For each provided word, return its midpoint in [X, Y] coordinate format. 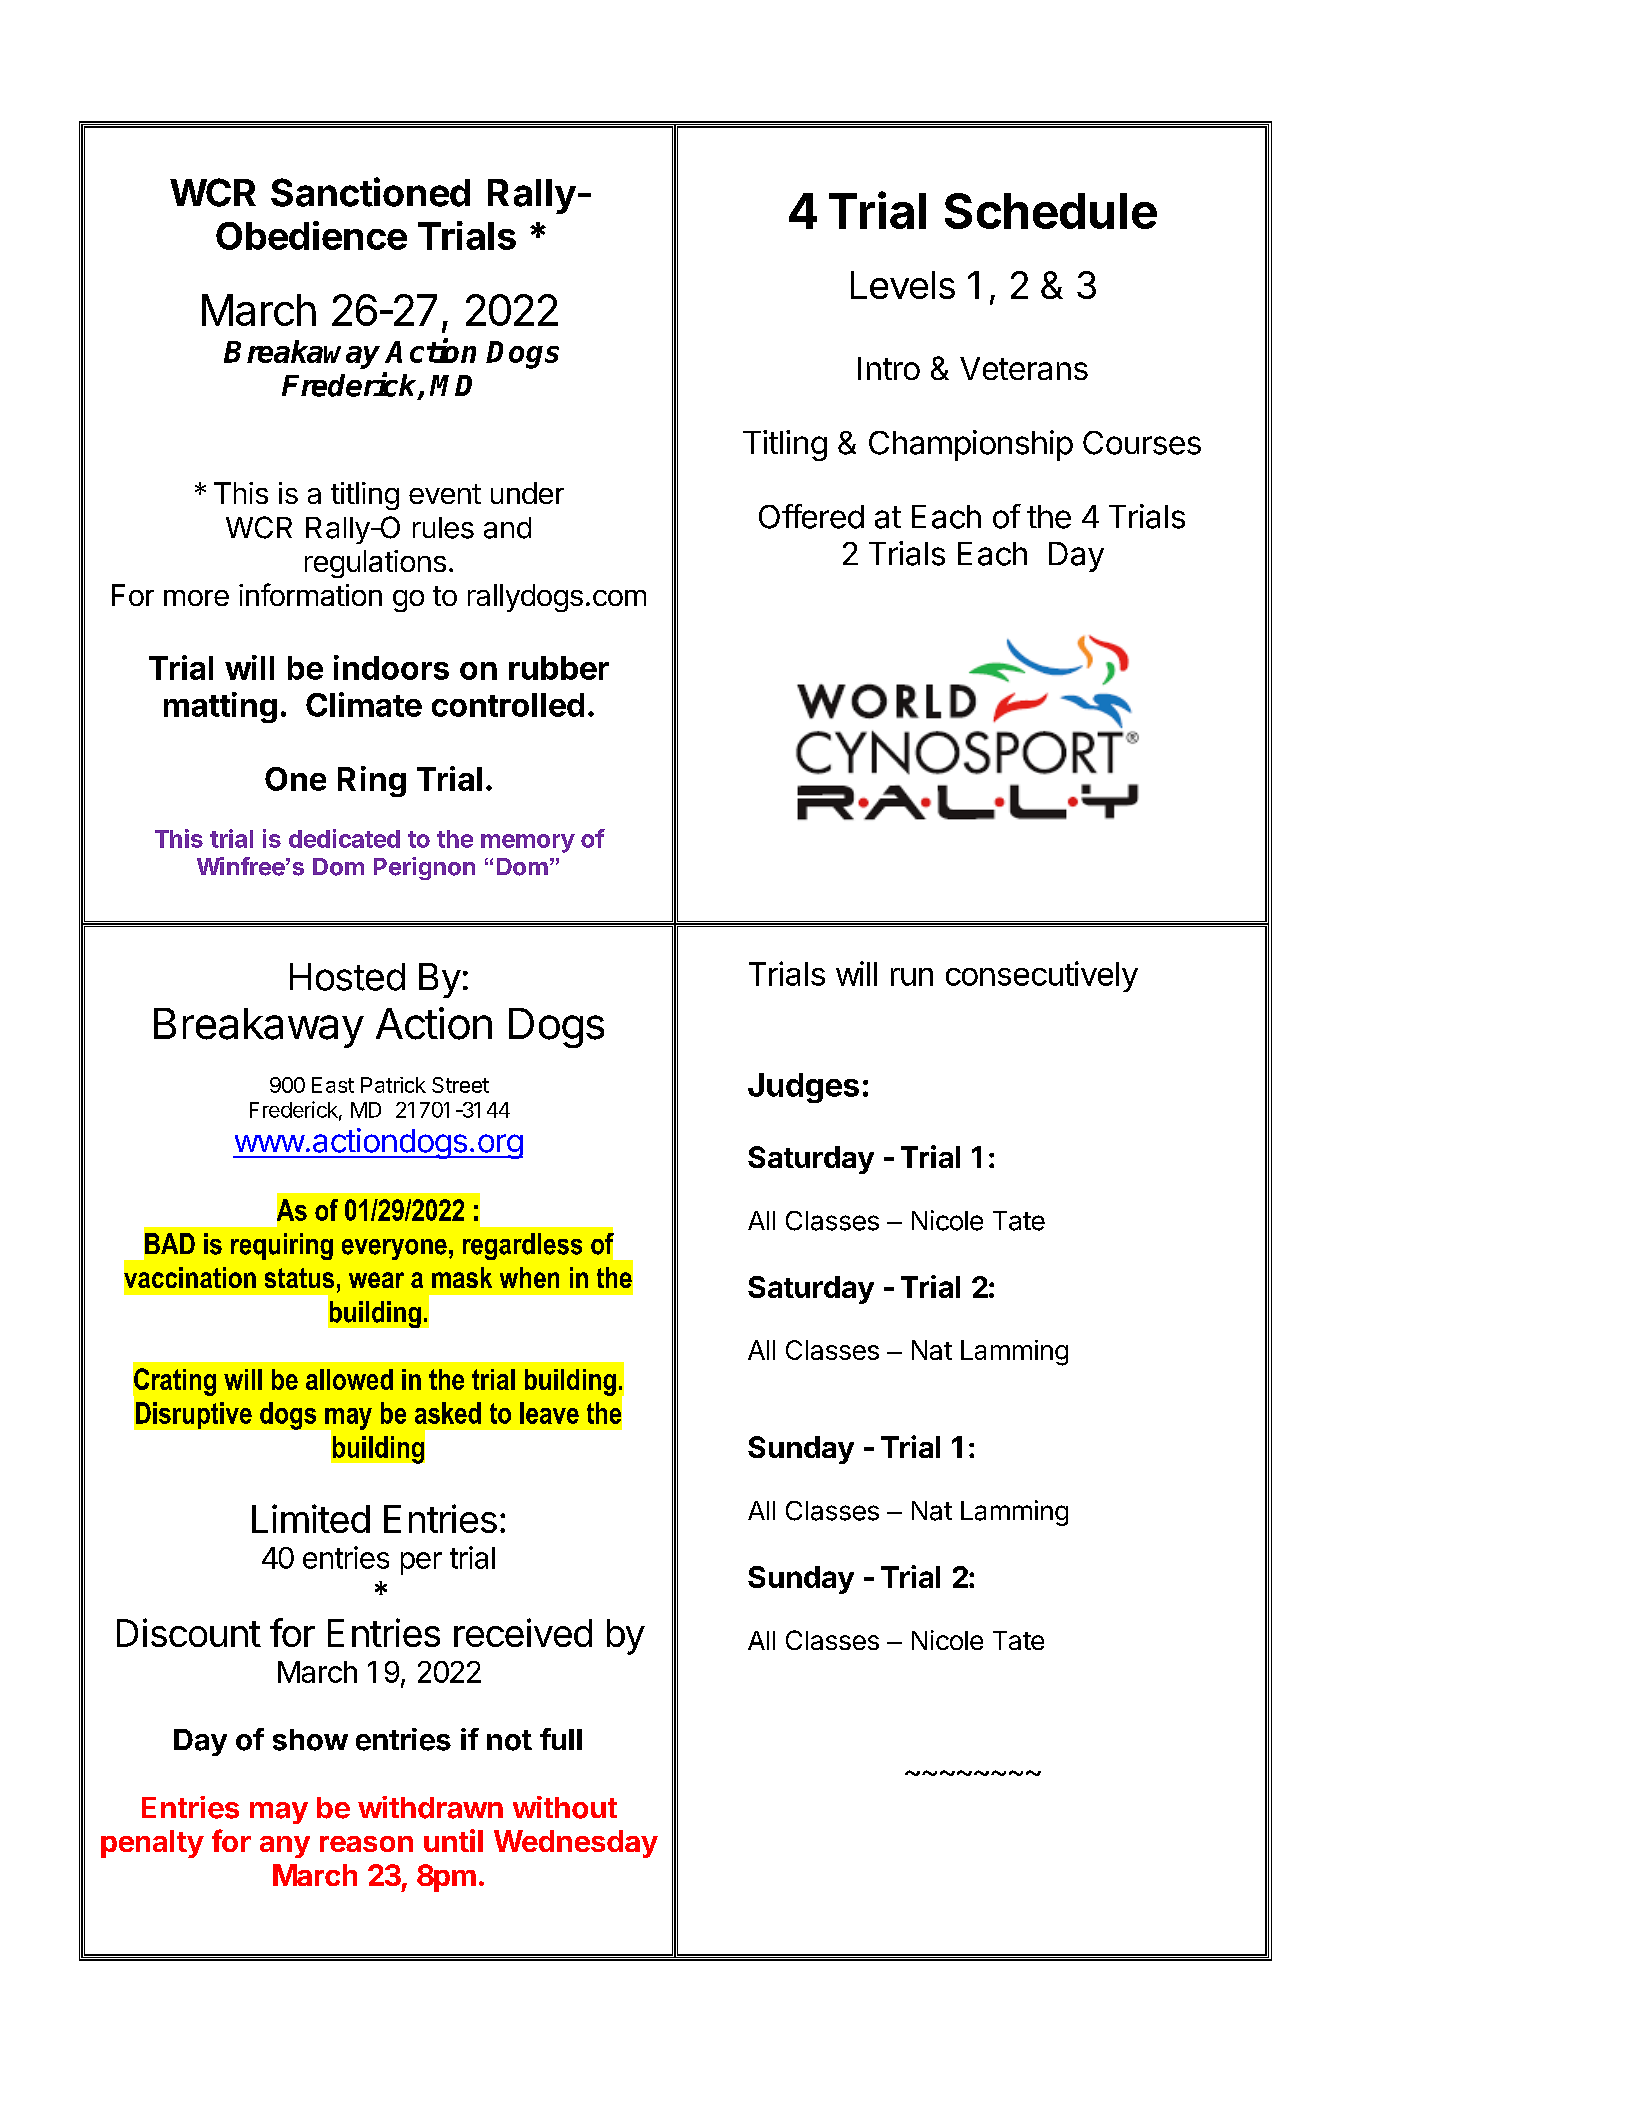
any [285, 1847]
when [529, 1277]
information [310, 594]
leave [549, 1413]
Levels [903, 285]
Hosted [347, 977]
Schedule [1051, 211]
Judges [803, 1088]
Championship [971, 445]
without [565, 1807]
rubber [559, 668]
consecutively [1042, 976]
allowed [349, 1379]
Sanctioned [370, 192]
